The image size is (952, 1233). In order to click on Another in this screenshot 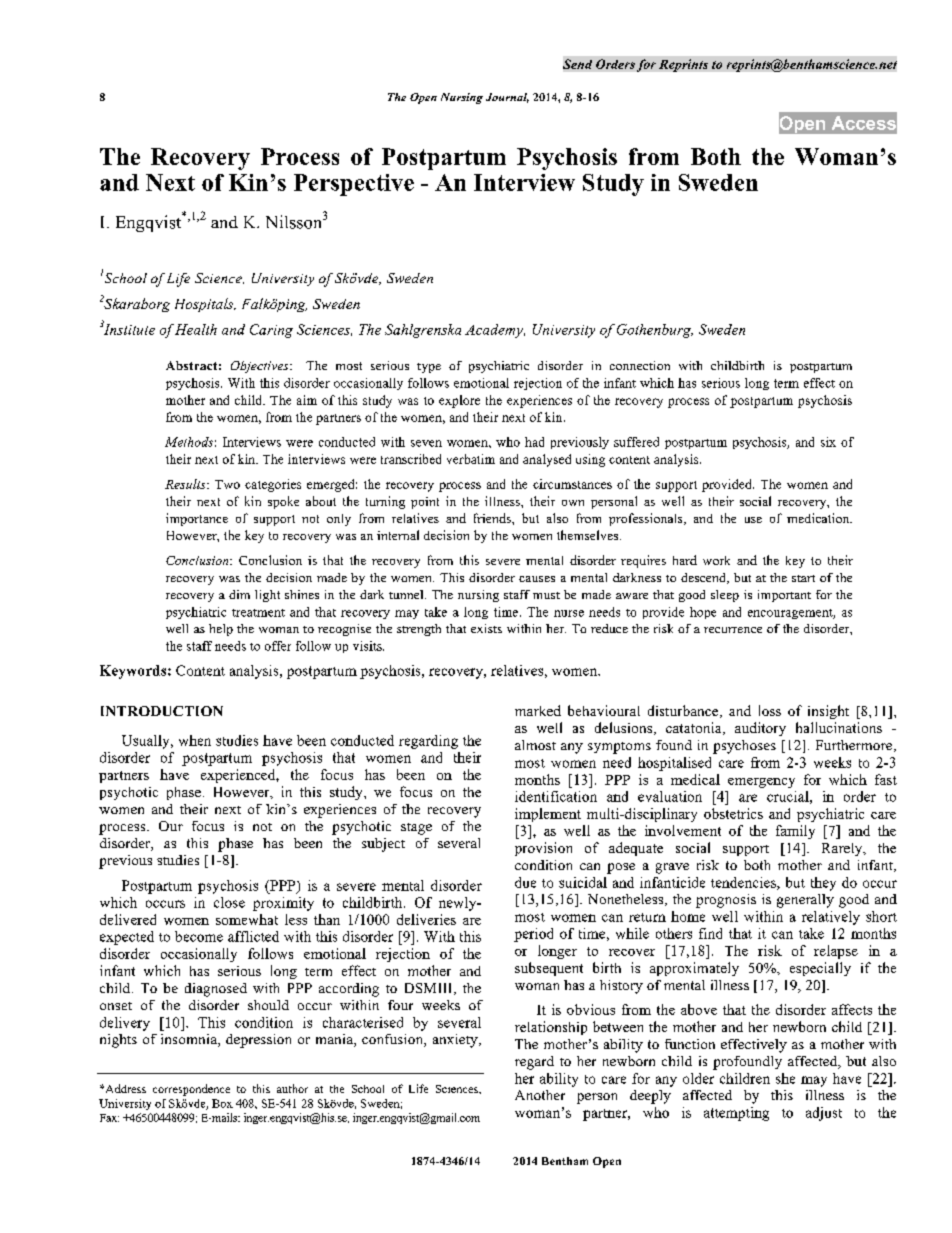, I will do `click(540, 1095)`.
